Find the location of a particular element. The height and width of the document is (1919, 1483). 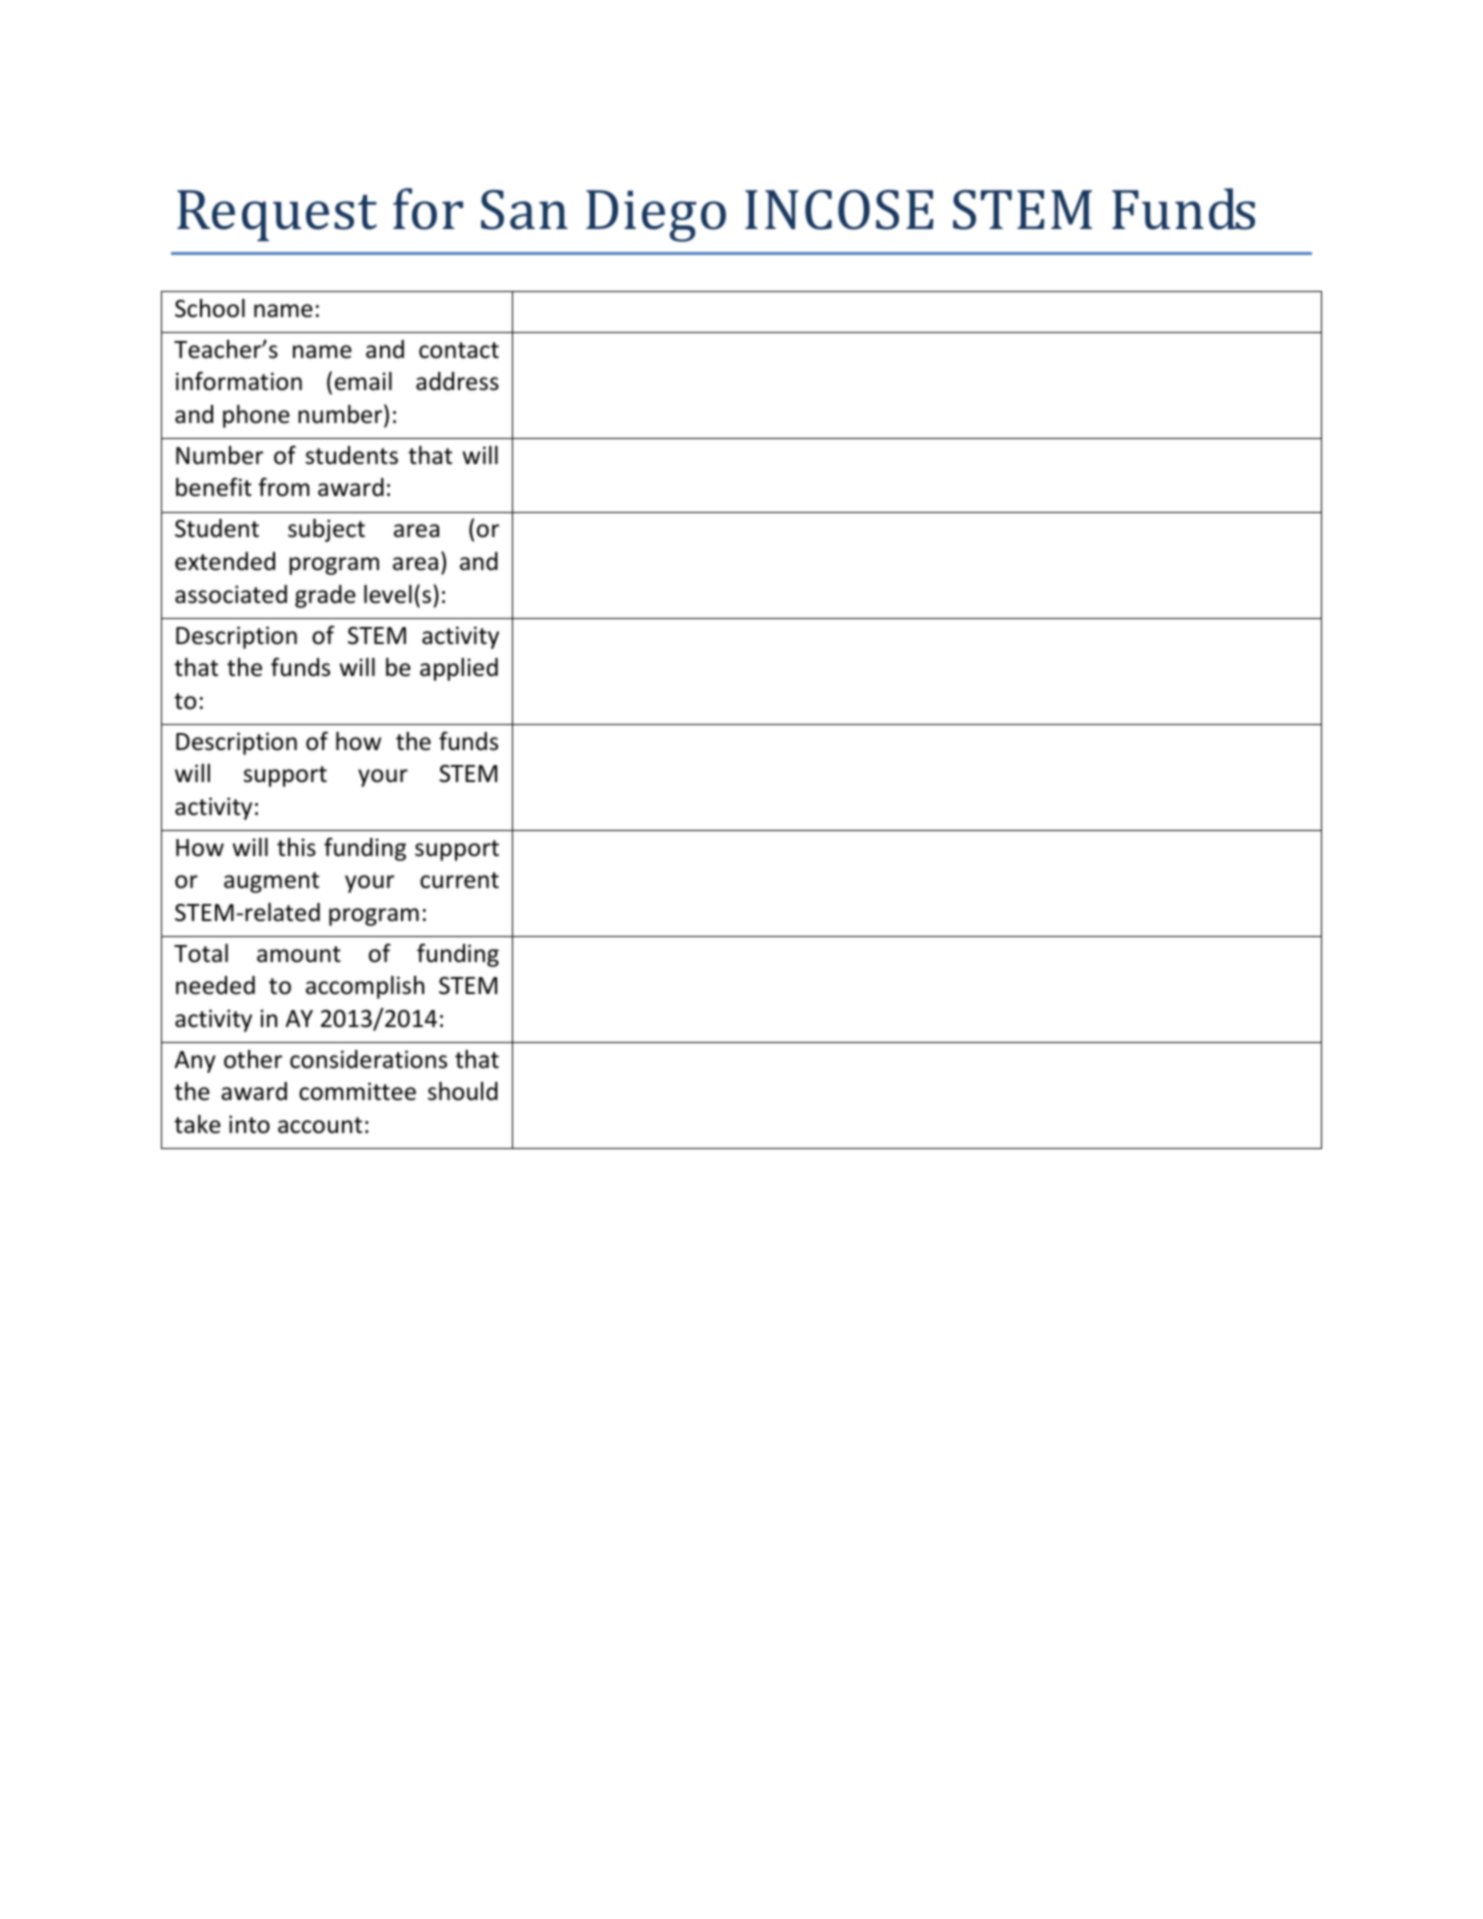

grade is located at coordinates (325, 596).
